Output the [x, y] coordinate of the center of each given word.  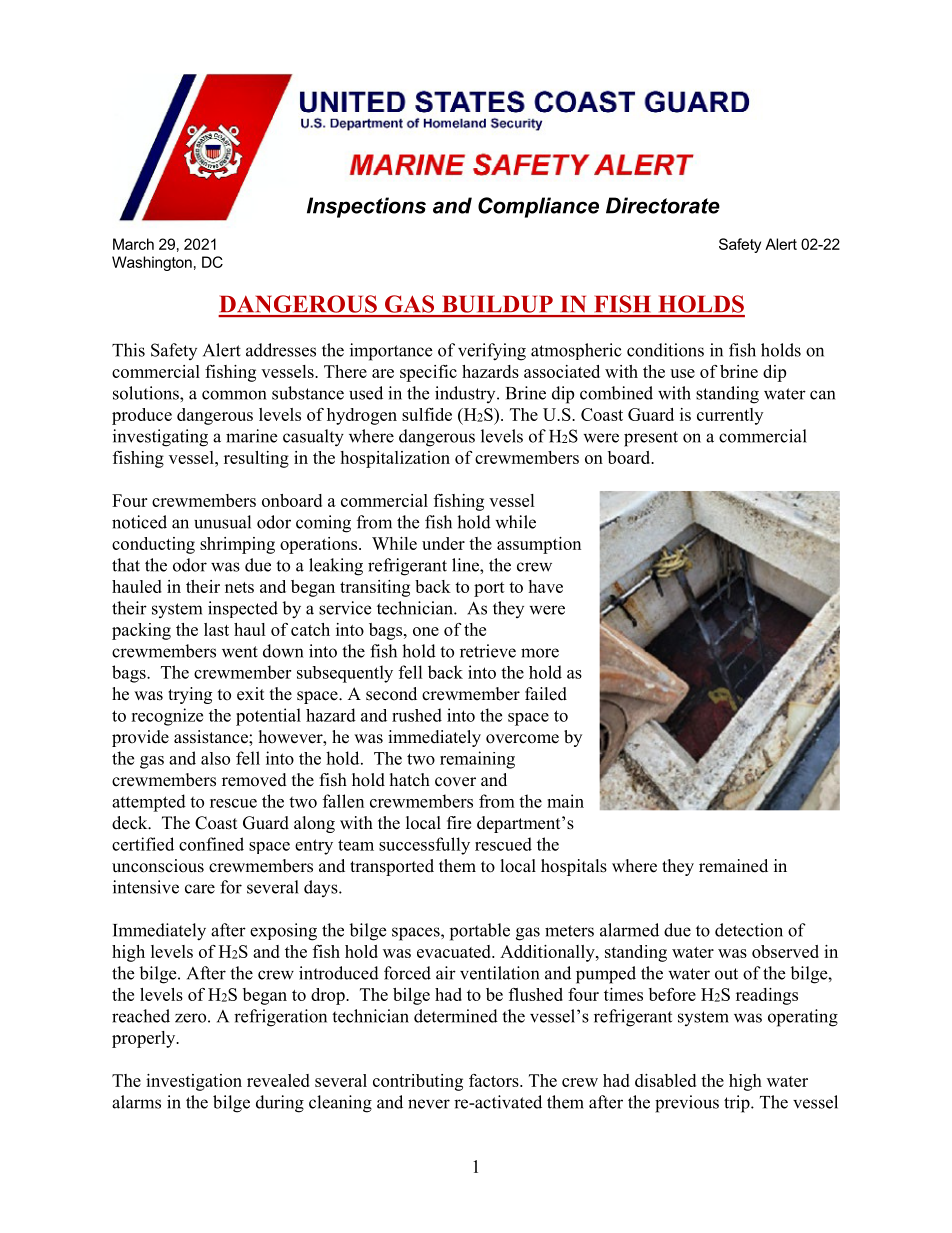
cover [455, 782]
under [443, 543]
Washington [152, 263]
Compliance [538, 207]
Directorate [663, 205]
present [651, 439]
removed [254, 780]
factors [495, 1080]
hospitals [574, 867]
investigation [194, 1082]
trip [738, 1104]
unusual [222, 522]
